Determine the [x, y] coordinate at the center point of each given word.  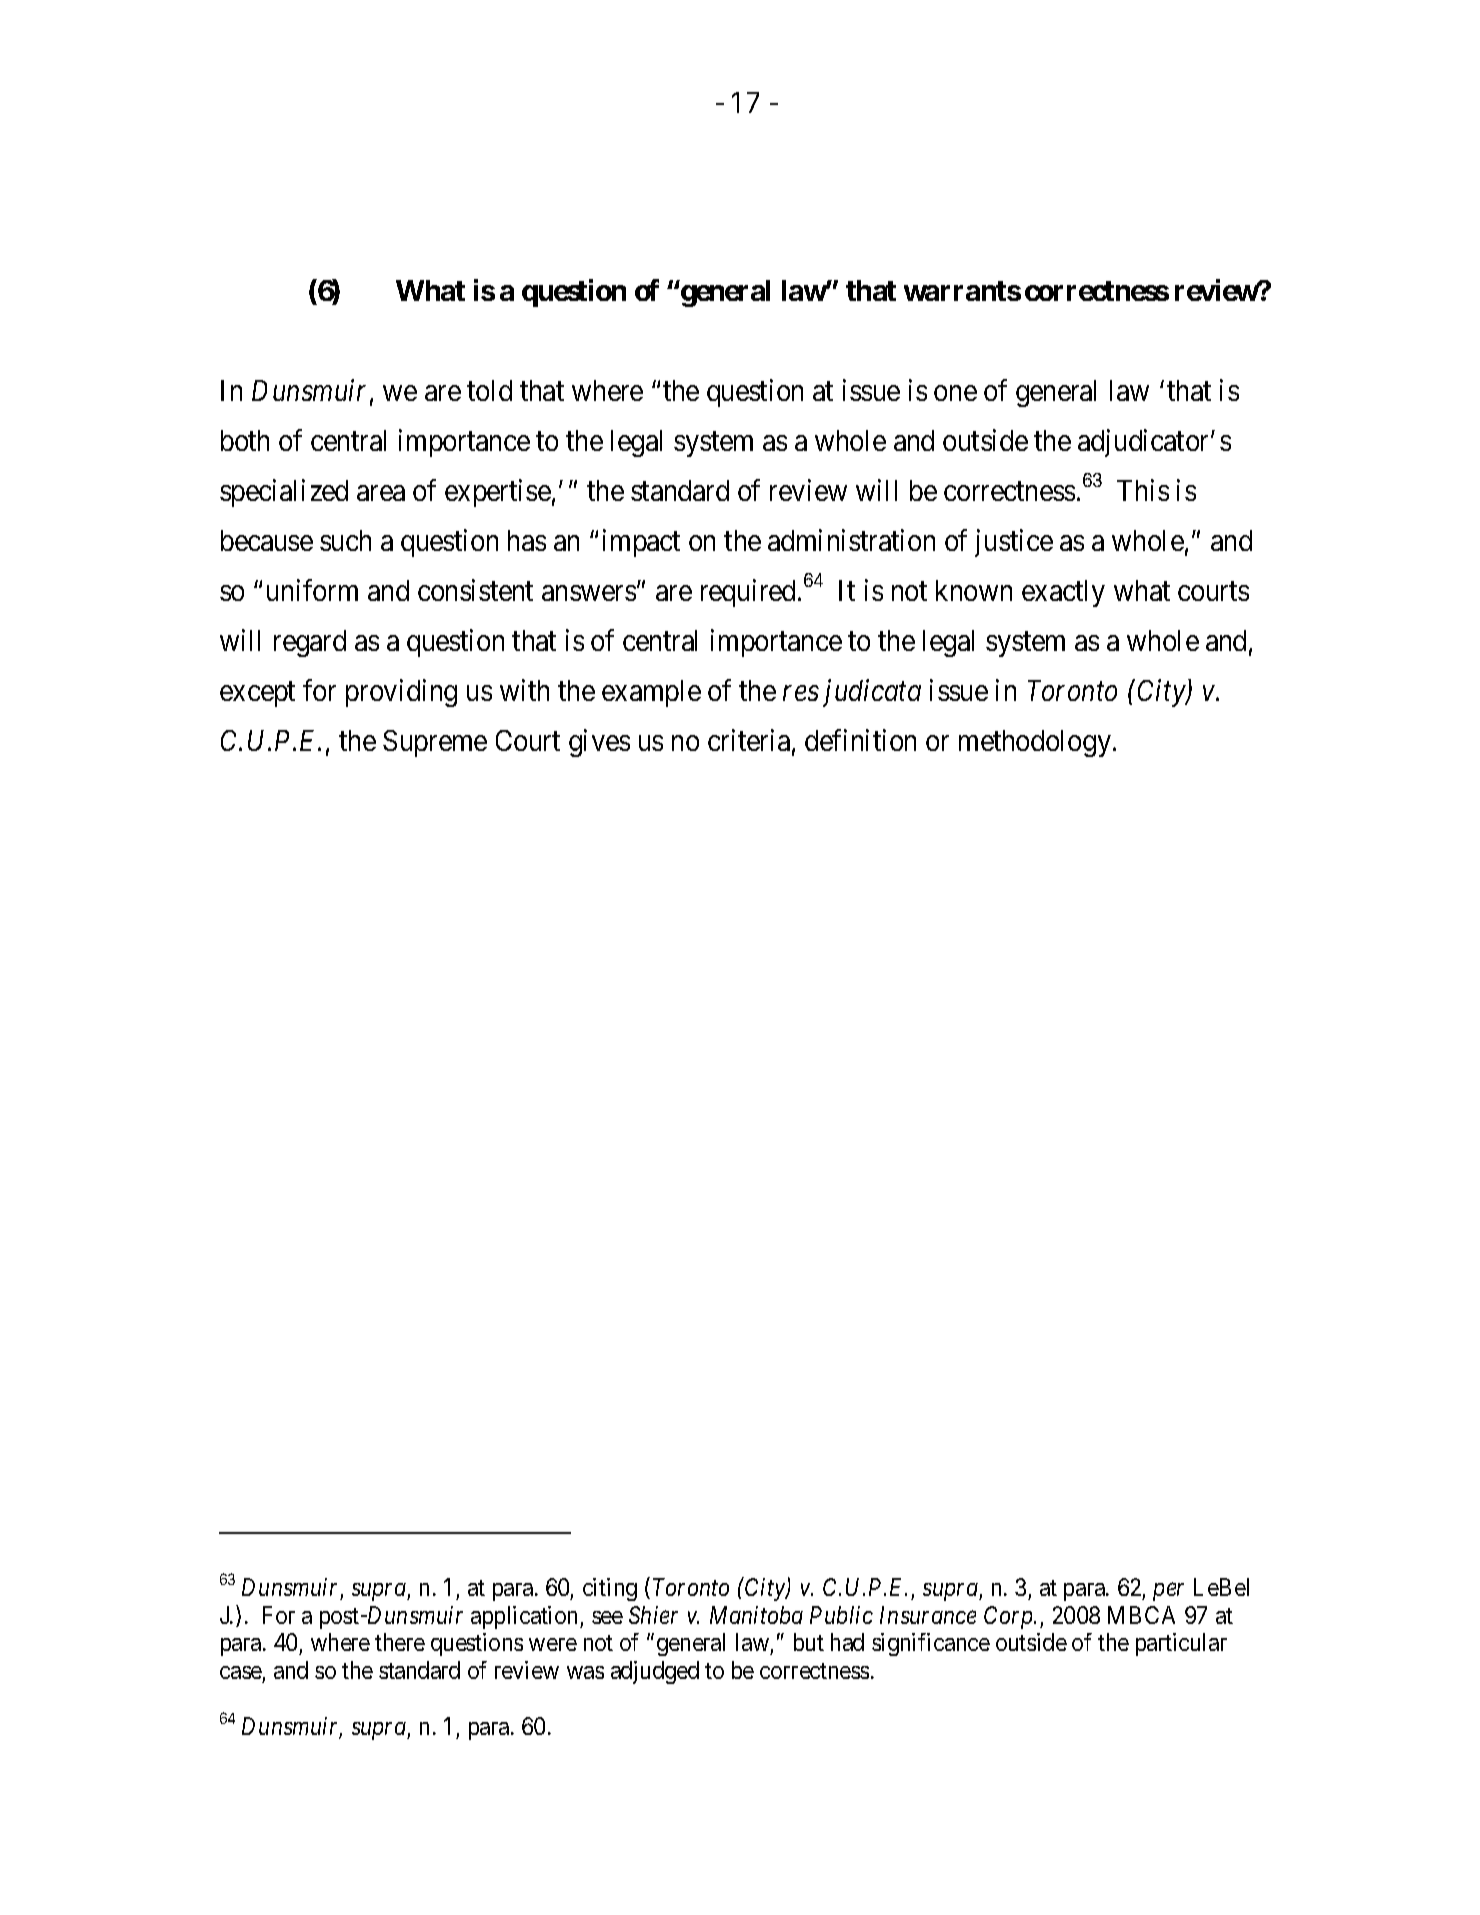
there [400, 1642]
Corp [1009, 1617]
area [381, 493]
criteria [749, 740]
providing [401, 693]
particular [1181, 1644]
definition [860, 740]
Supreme [435, 743]
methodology [1036, 743]
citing [610, 1589]
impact [641, 543]
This [1143, 490]
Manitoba [756, 1615]
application [526, 1617]
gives [599, 743]
